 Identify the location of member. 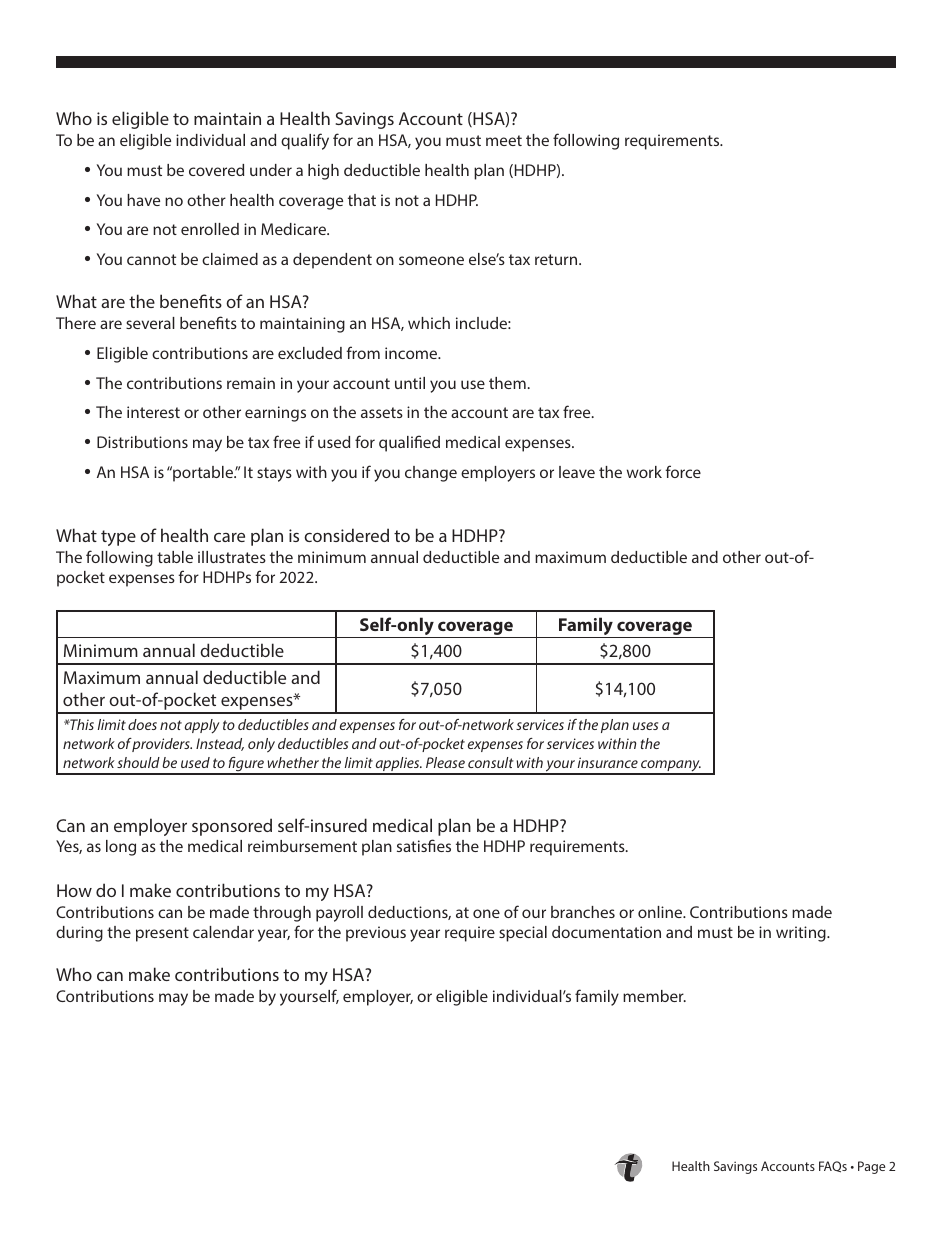
(654, 996).
